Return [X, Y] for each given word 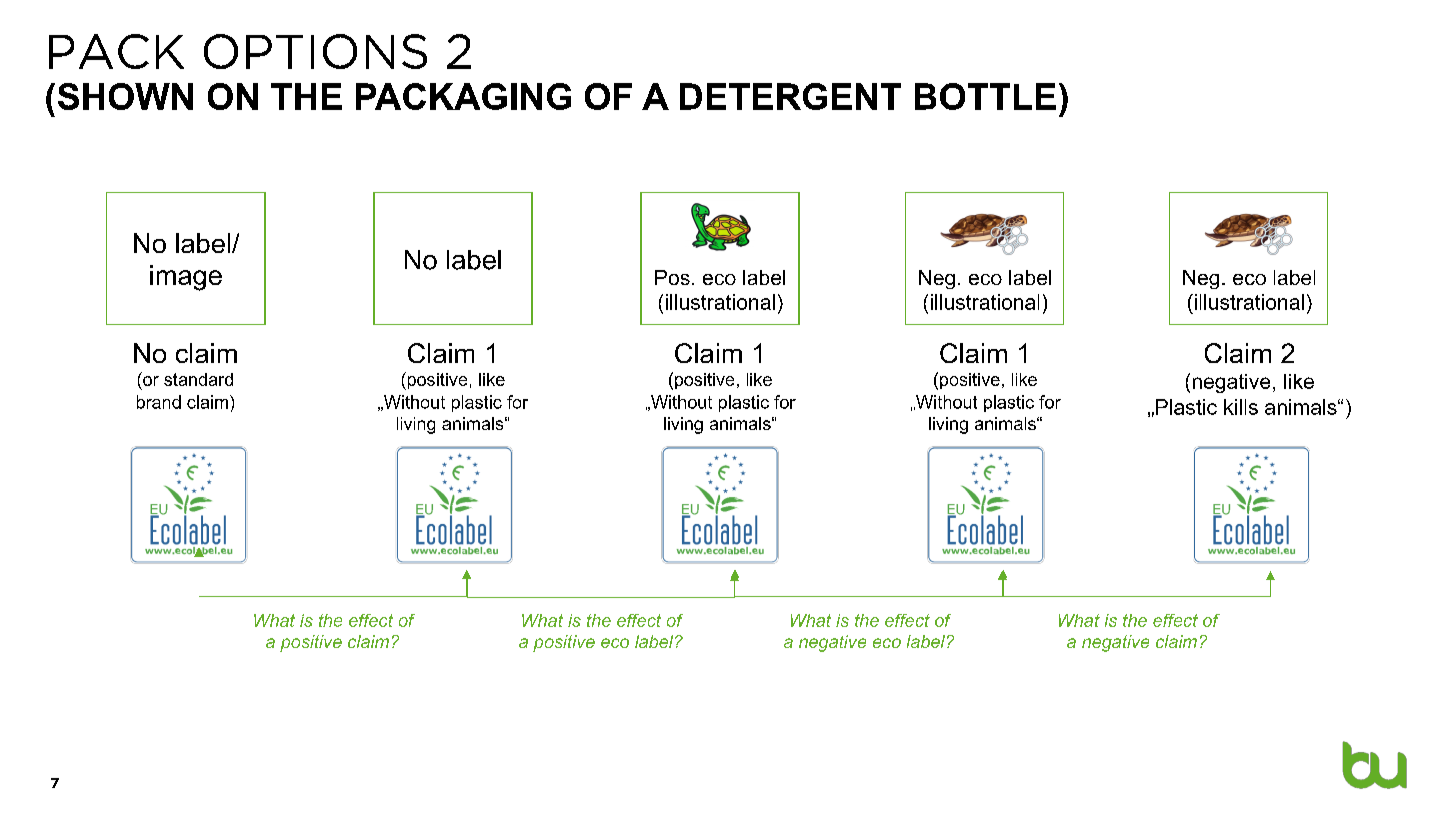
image [186, 278]
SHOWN [125, 96]
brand [159, 402]
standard [198, 379]
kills [1241, 407]
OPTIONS [315, 51]
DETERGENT [790, 96]
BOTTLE [985, 96]
